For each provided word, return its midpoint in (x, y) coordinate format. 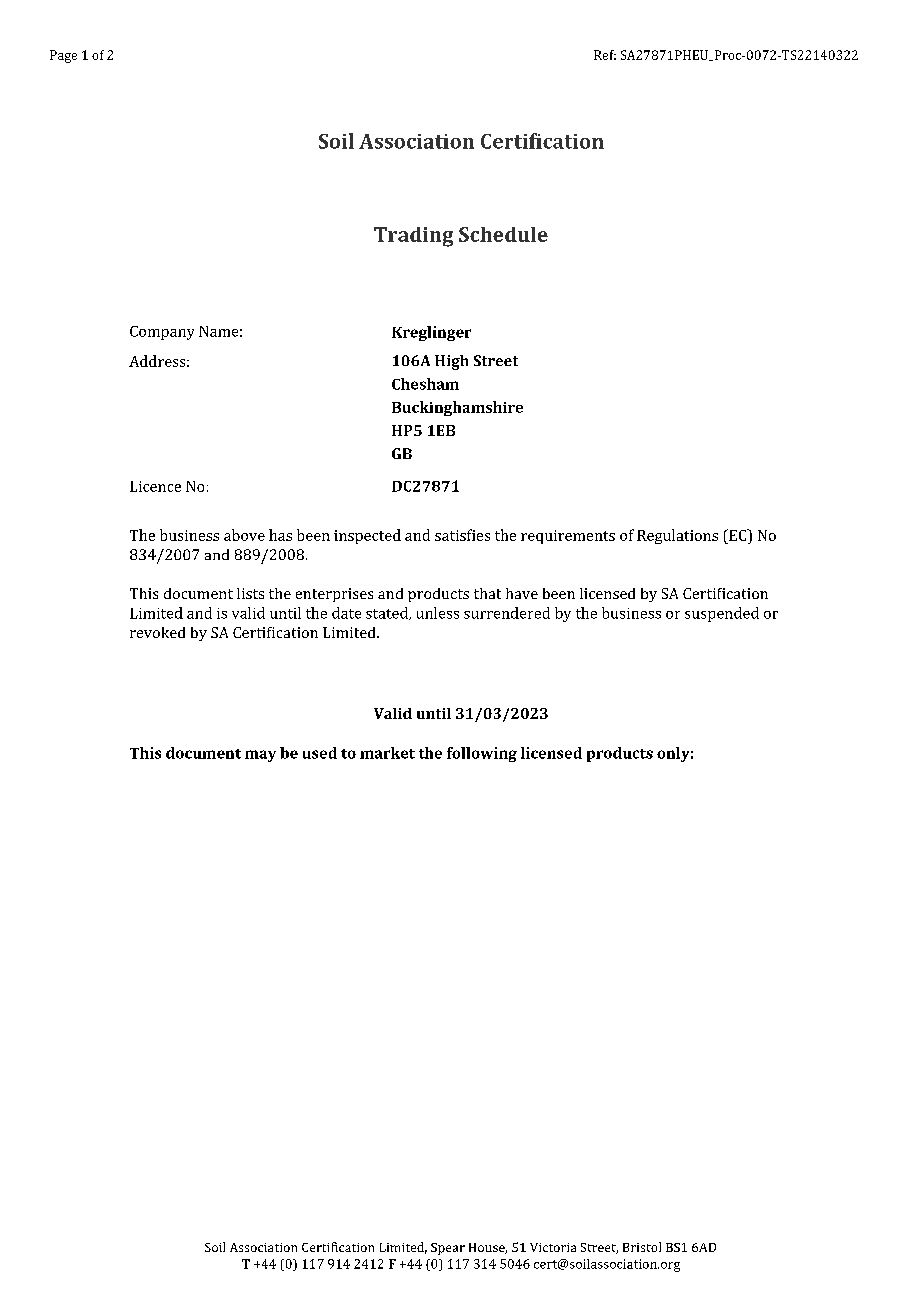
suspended (722, 614)
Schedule (503, 234)
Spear (448, 1249)
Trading (413, 237)
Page (63, 56)
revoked (157, 632)
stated (388, 613)
